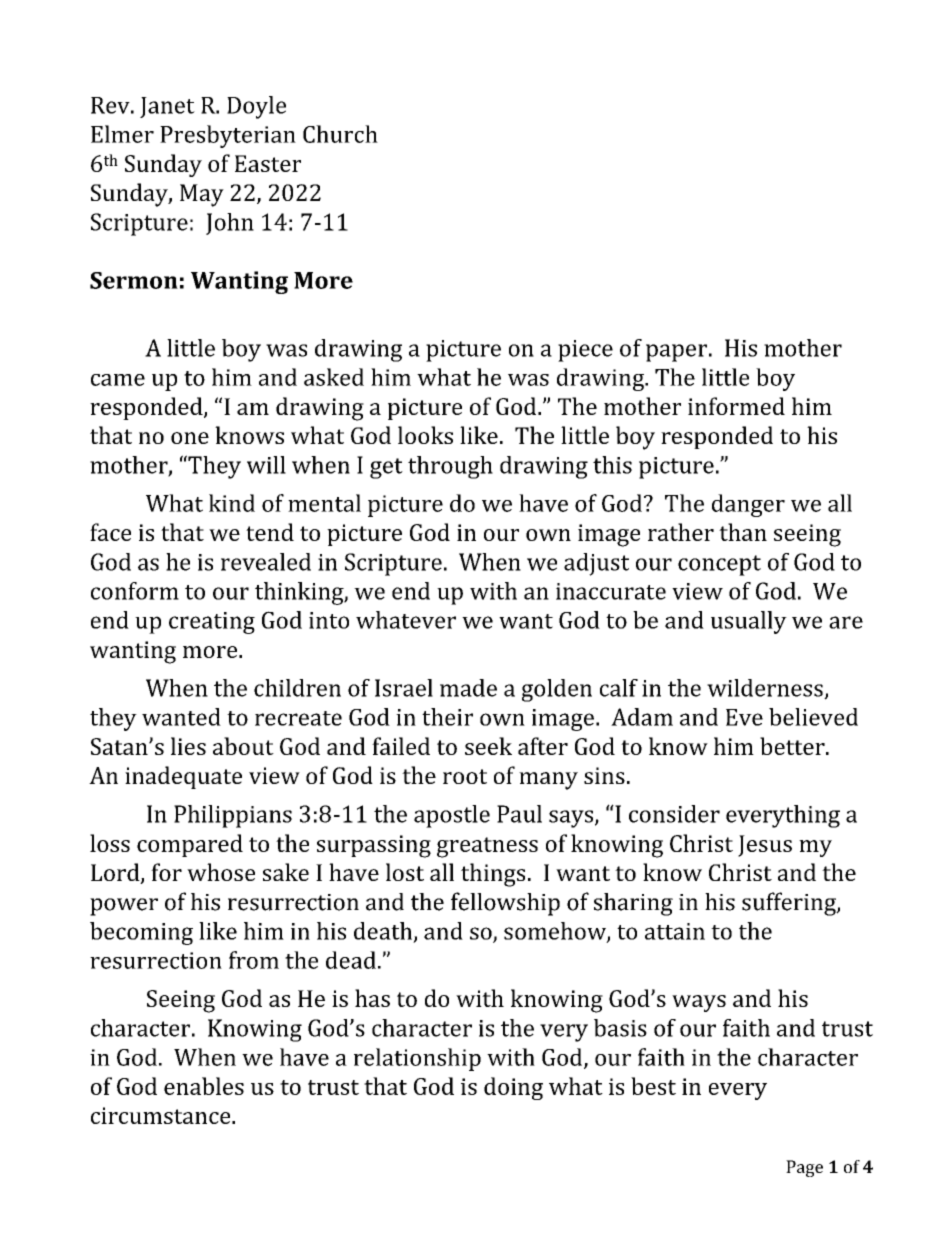 This page has height=1233, width=952. Describe the element at coordinates (190, 438) in the page. I see `one` at that location.
